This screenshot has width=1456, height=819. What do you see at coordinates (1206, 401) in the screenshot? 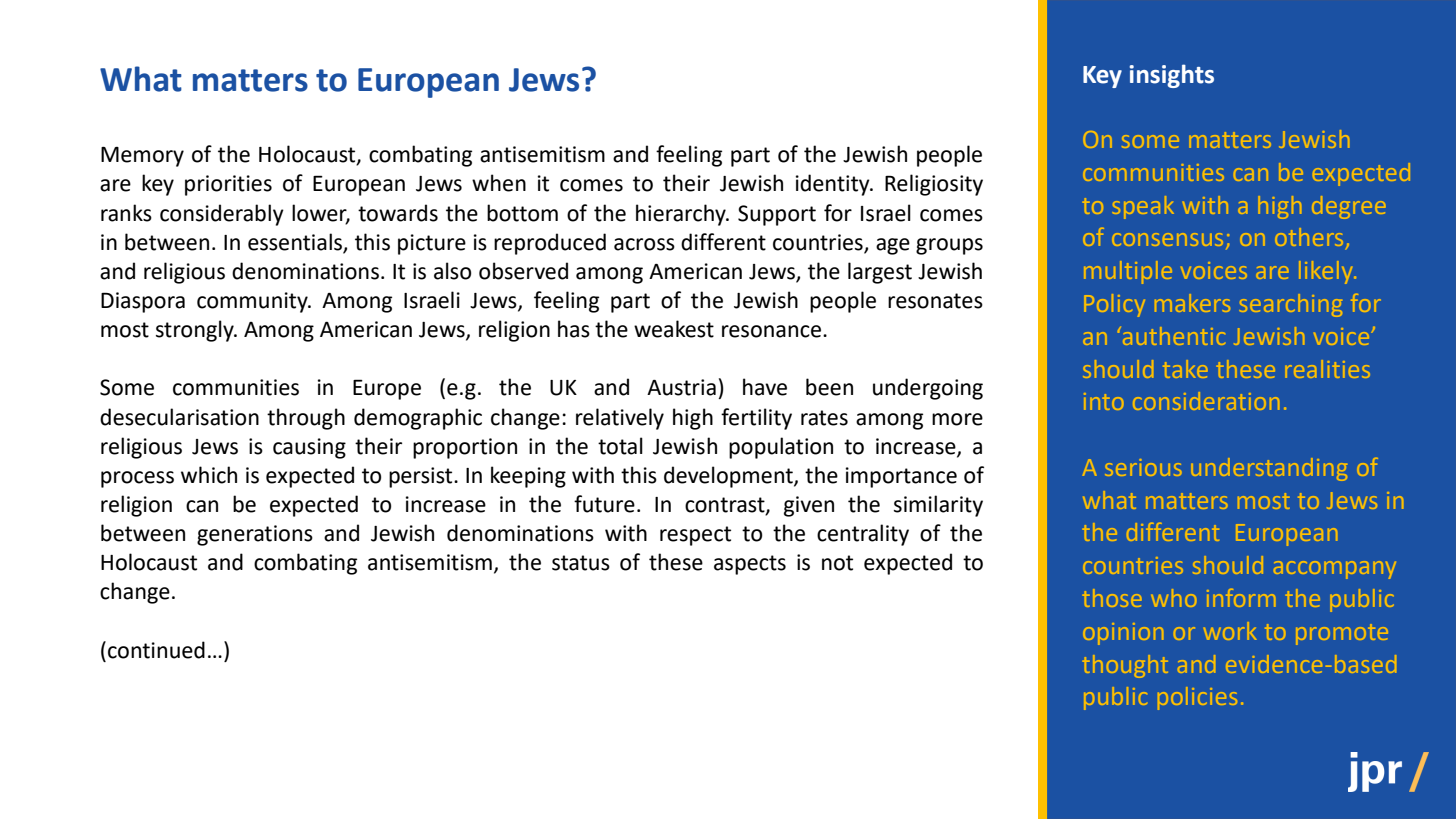
I see `consideration` at bounding box center [1206, 401].
